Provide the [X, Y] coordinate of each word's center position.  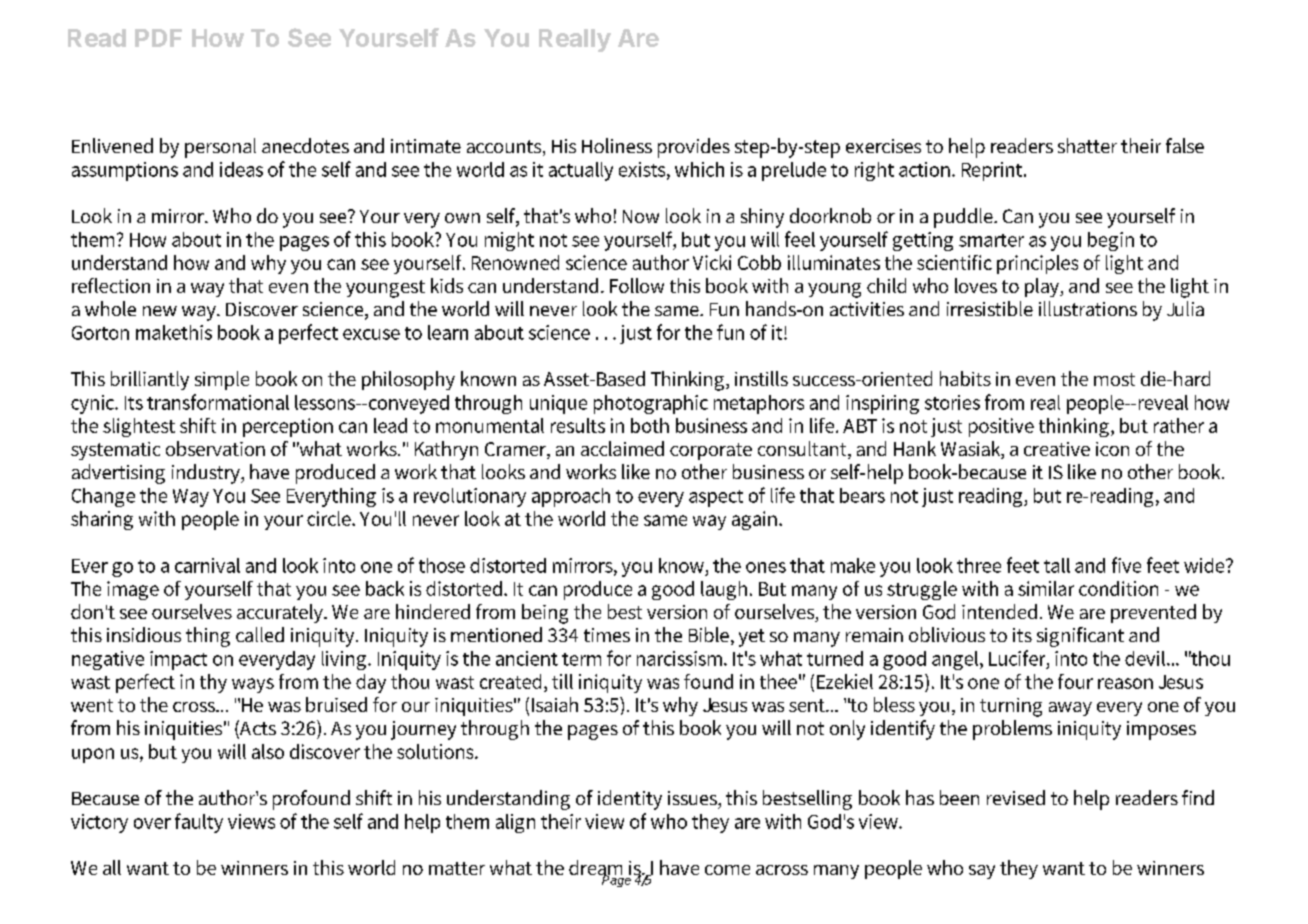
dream [595, 869]
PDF [158, 38]
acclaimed [622, 448]
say [982, 872]
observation [215, 448]
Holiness [617, 145]
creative [1057, 449]
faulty [199, 823]
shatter [1087, 145]
